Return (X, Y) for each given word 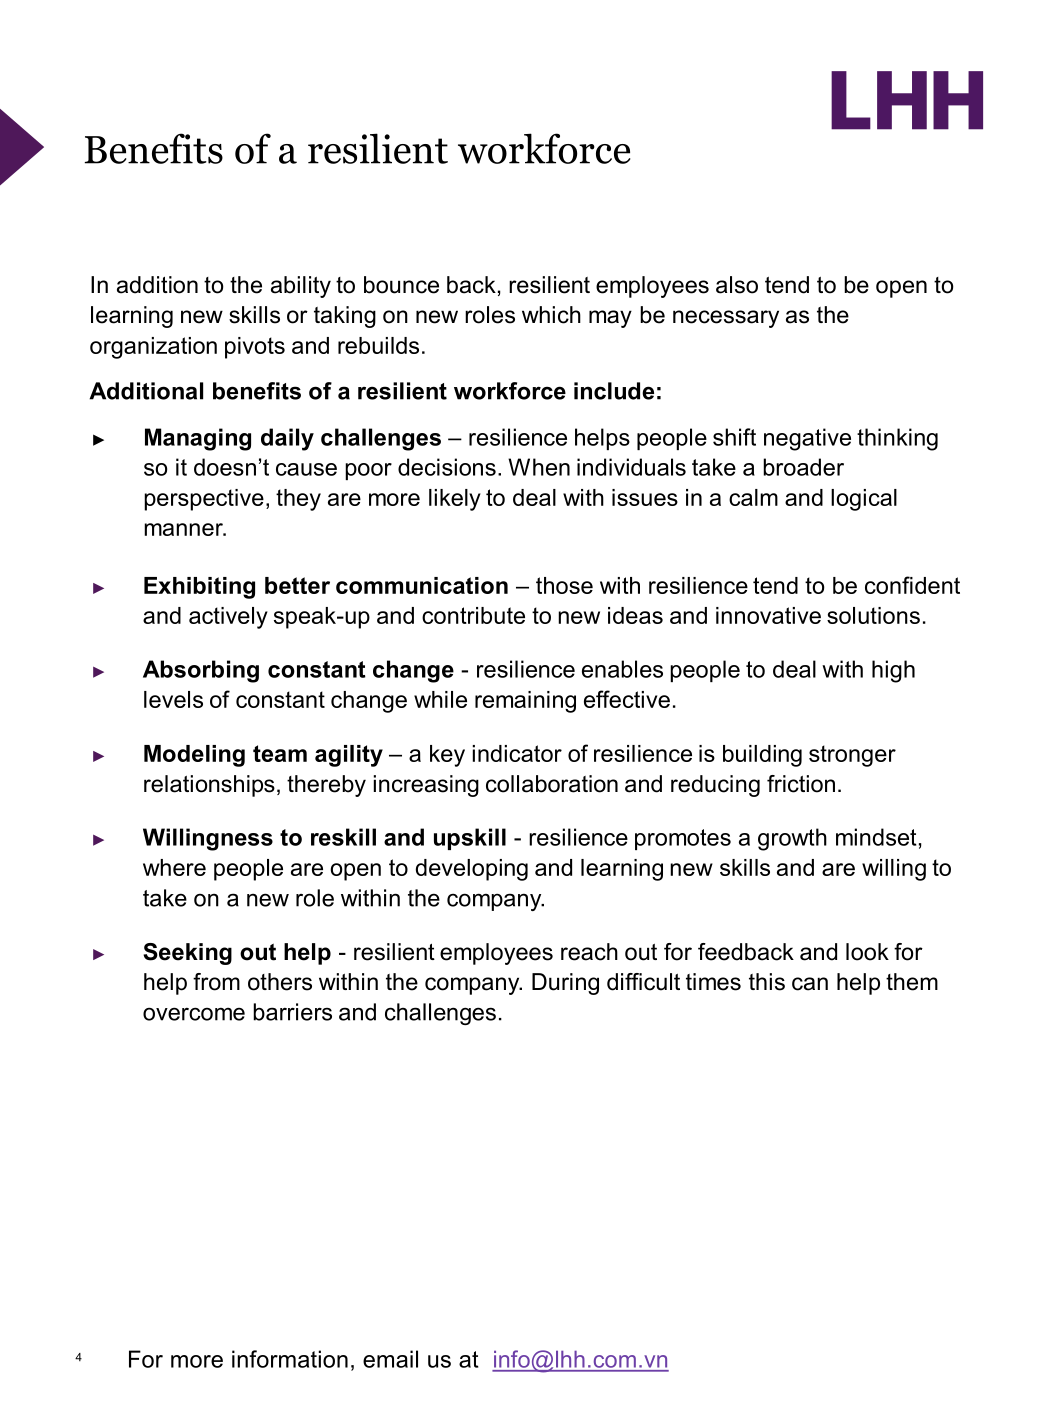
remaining (525, 702)
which (551, 315)
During (565, 984)
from (216, 982)
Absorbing (201, 671)
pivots (255, 348)
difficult (643, 982)
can (810, 984)
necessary (726, 319)
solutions (873, 615)
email (390, 1359)
